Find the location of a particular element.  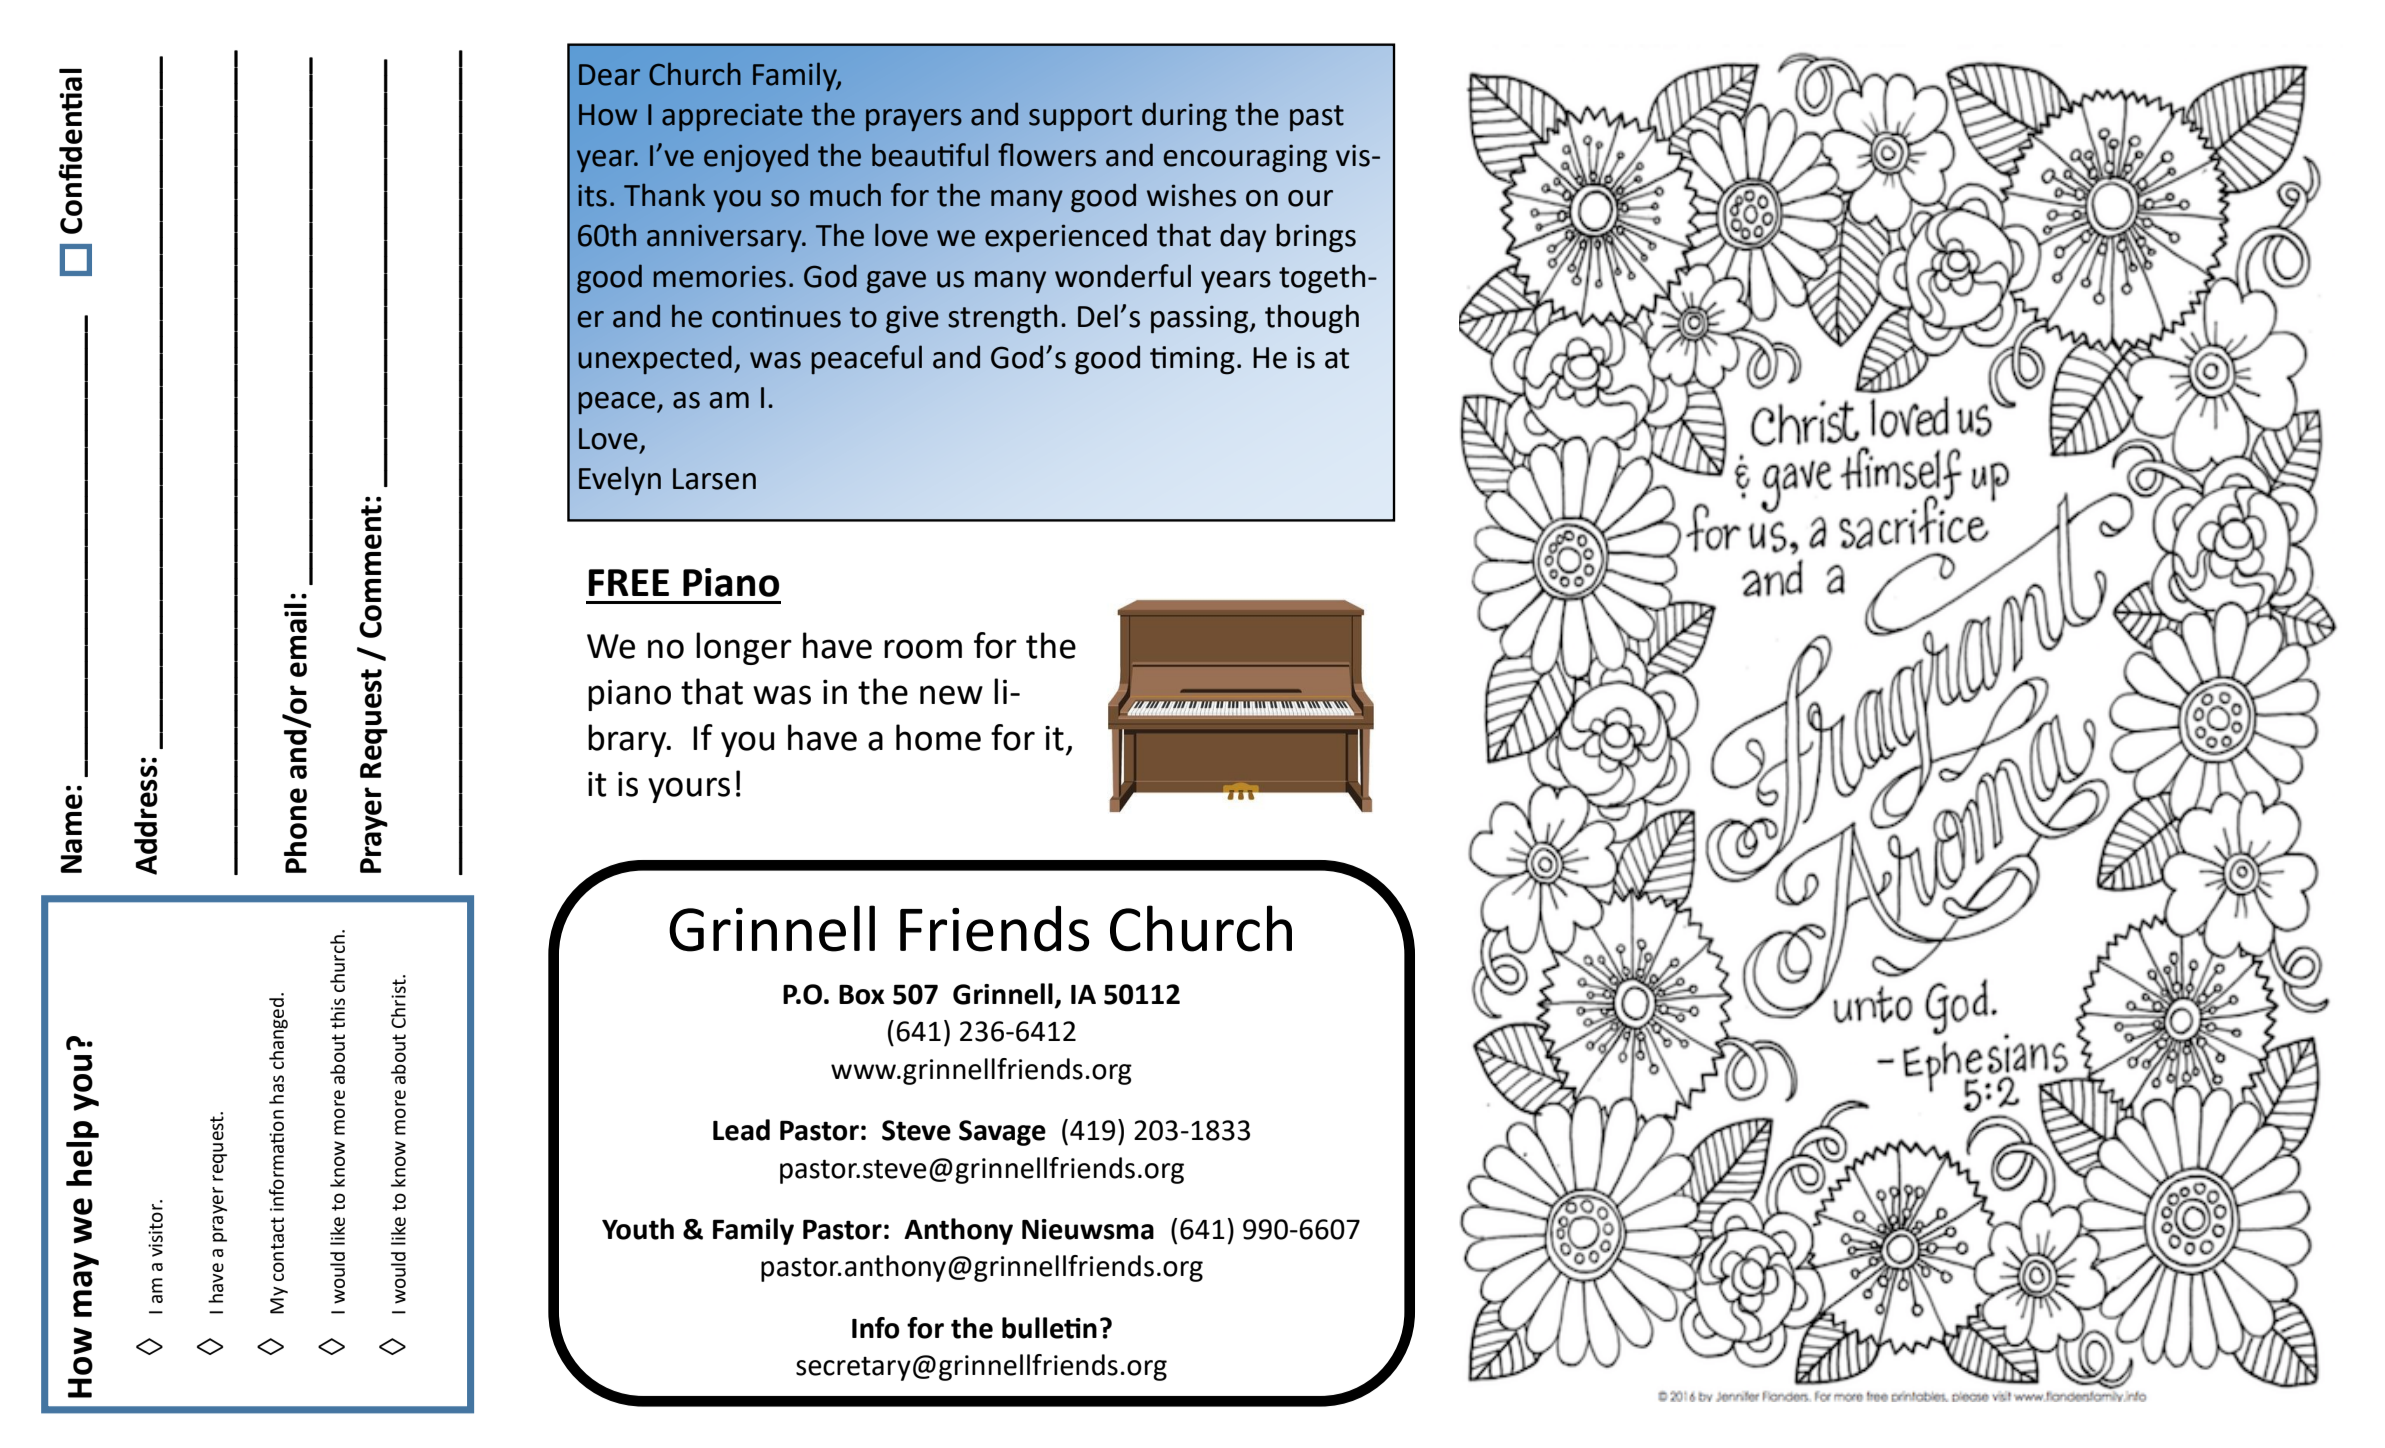

Youth is located at coordinates (638, 1229).
